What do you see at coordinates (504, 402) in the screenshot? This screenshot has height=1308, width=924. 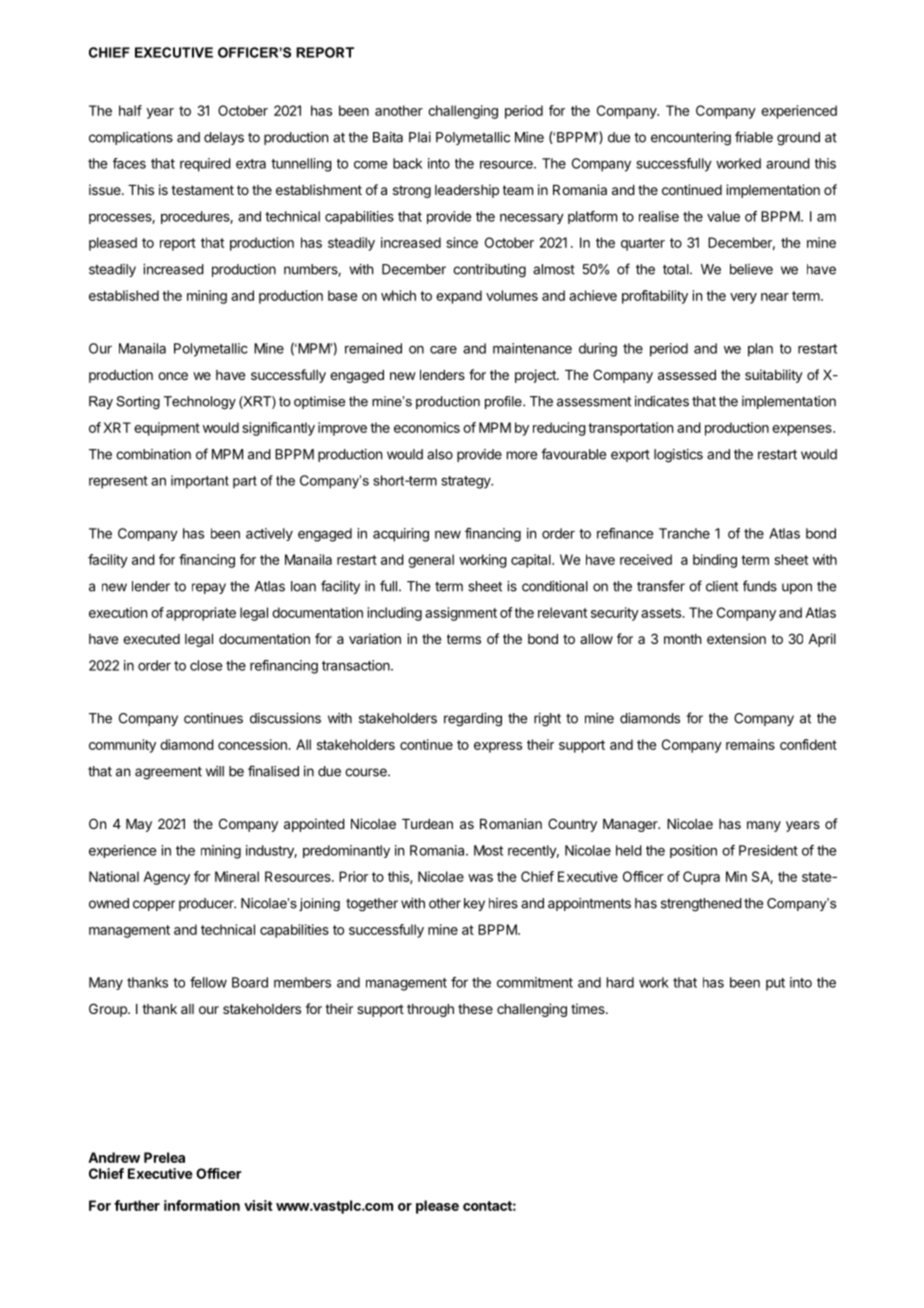 I see `profile` at bounding box center [504, 402].
